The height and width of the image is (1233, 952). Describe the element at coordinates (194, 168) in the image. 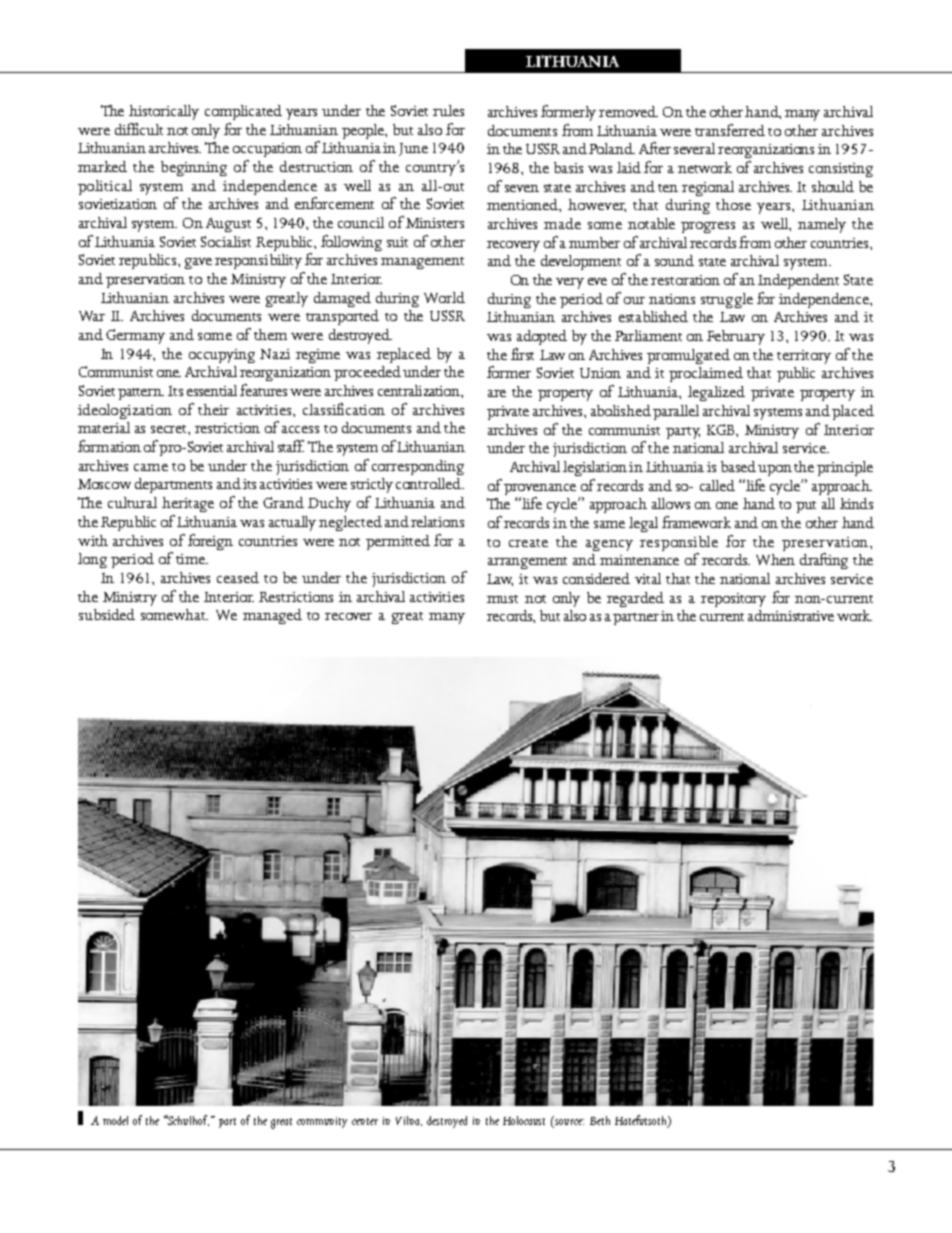

I see `beginning` at that location.
